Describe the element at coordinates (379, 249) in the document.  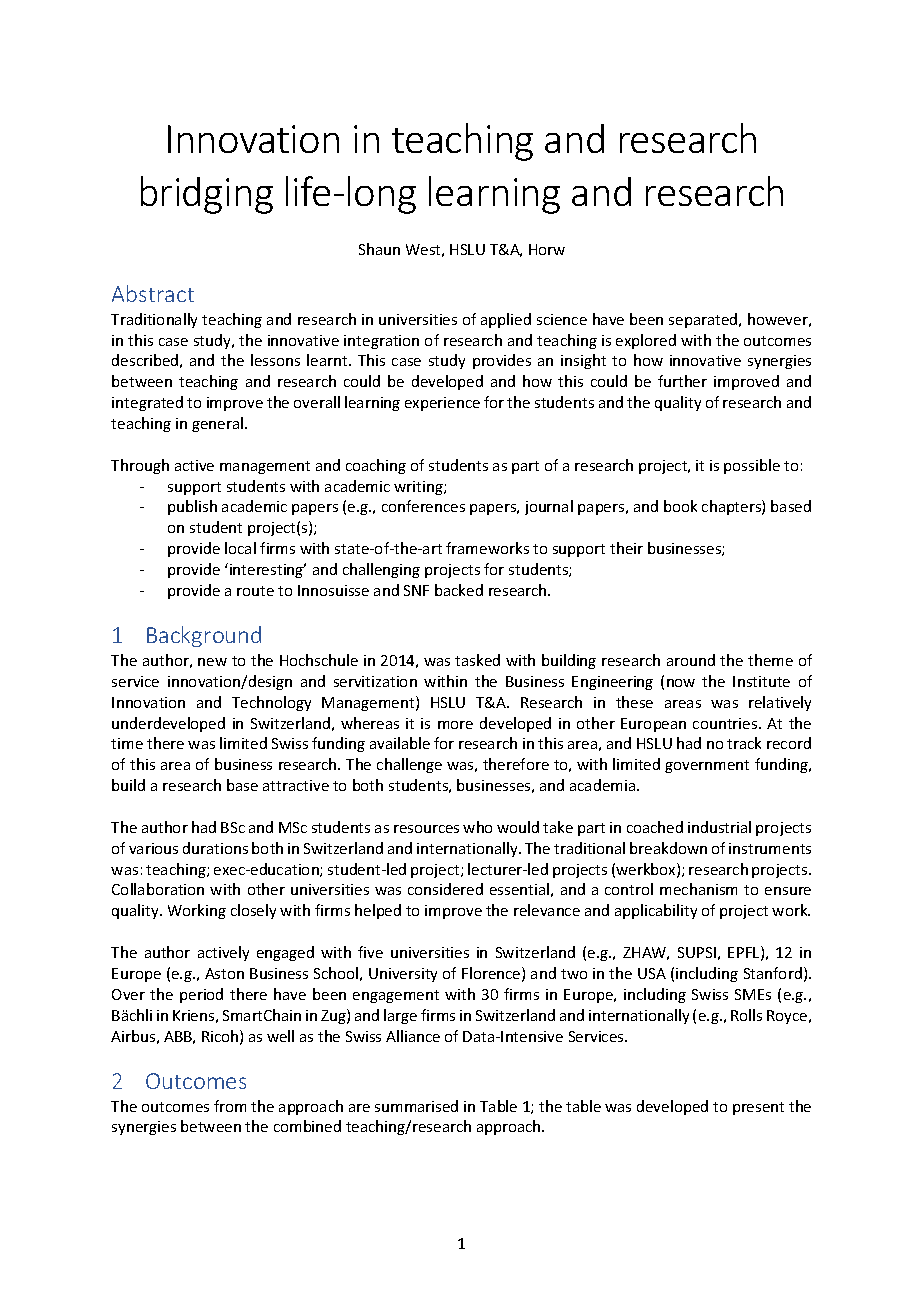
I see `Shaun` at that location.
